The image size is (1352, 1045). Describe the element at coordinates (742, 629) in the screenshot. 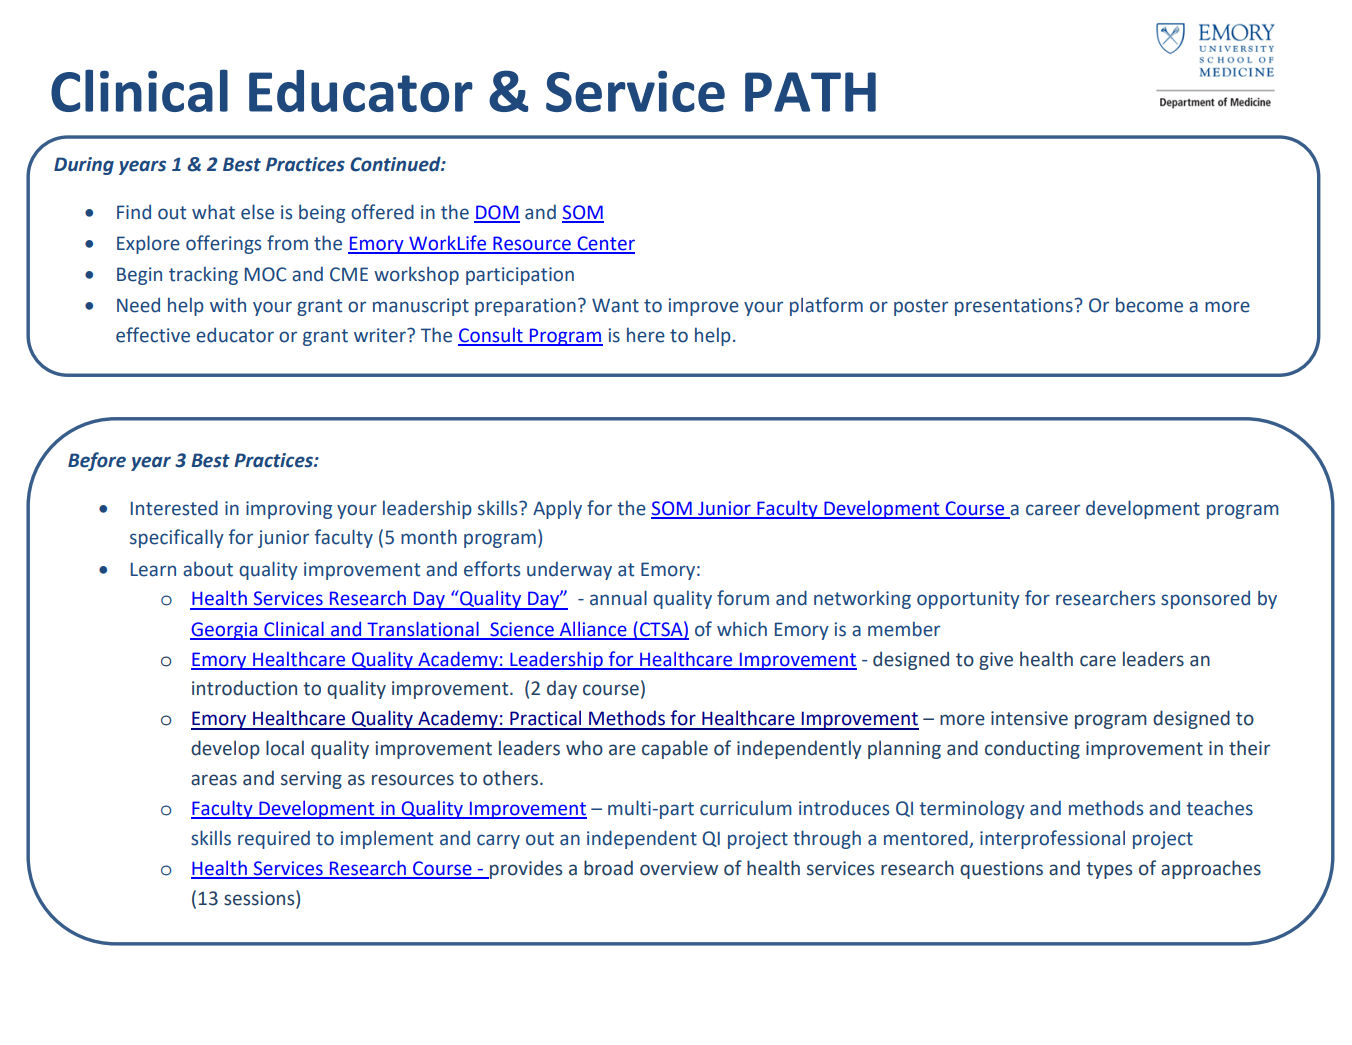

I see `which` at that location.
